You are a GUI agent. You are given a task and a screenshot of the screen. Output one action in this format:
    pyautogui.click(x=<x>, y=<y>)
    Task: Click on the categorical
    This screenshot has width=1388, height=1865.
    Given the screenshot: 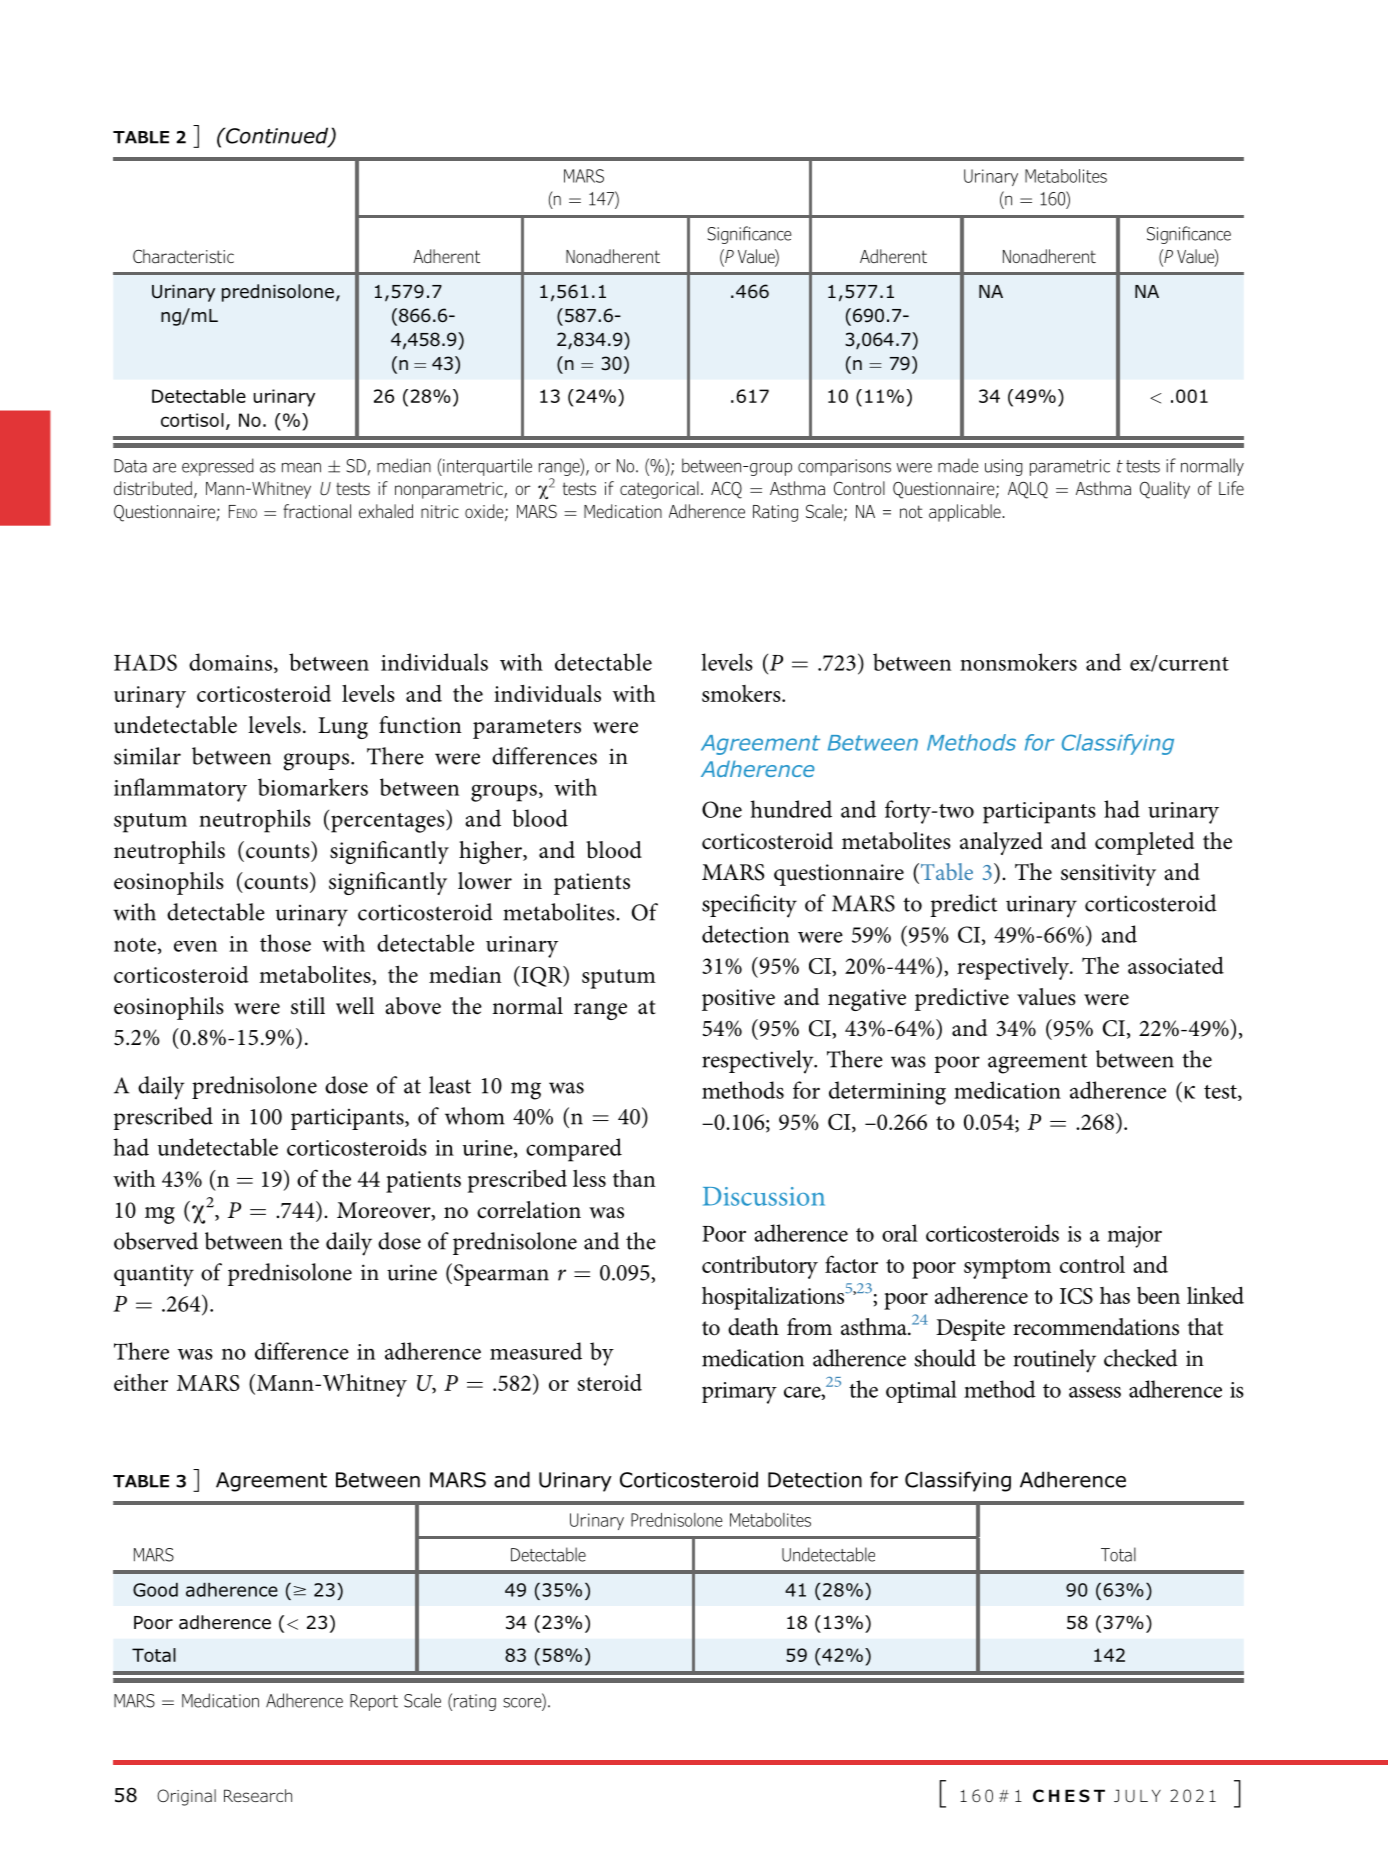 What is the action you would take?
    pyautogui.click(x=659, y=490)
